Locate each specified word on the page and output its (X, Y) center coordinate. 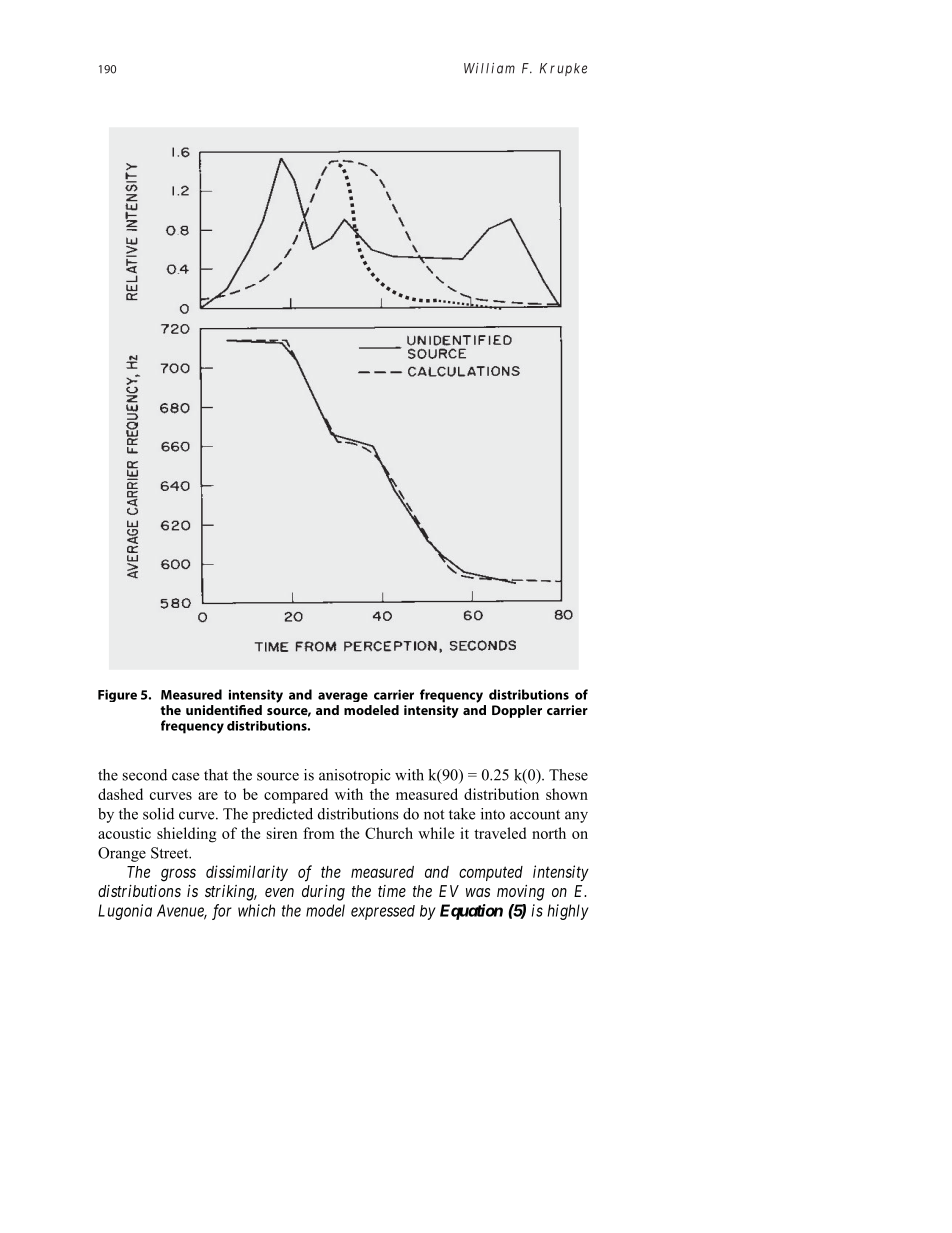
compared (296, 796)
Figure (117, 695)
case (185, 776)
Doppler (517, 711)
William (489, 68)
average (343, 697)
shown (567, 794)
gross (178, 875)
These (568, 775)
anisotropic (354, 776)
